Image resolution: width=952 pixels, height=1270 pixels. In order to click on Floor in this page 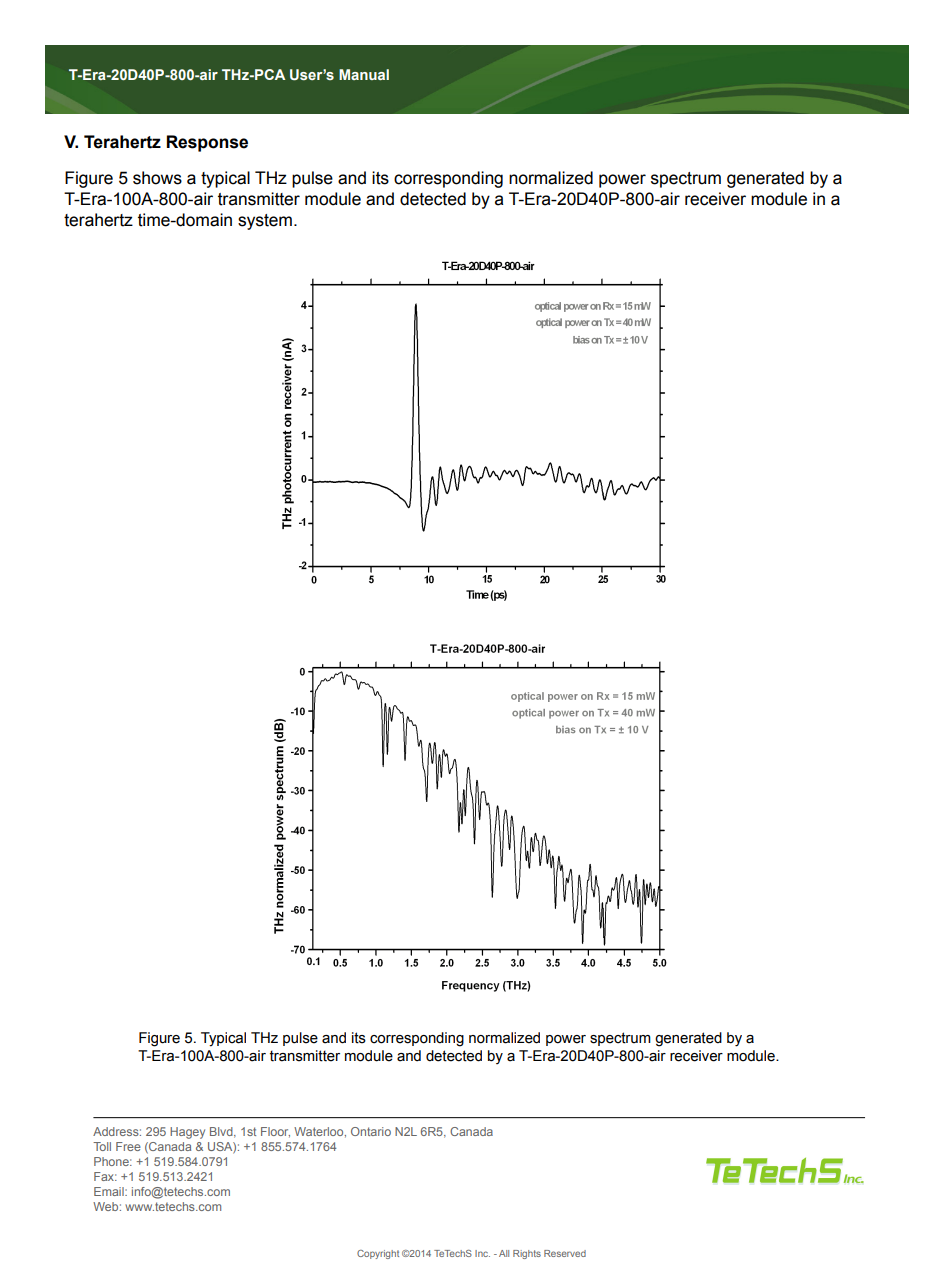, I will do `click(275, 1132)`.
